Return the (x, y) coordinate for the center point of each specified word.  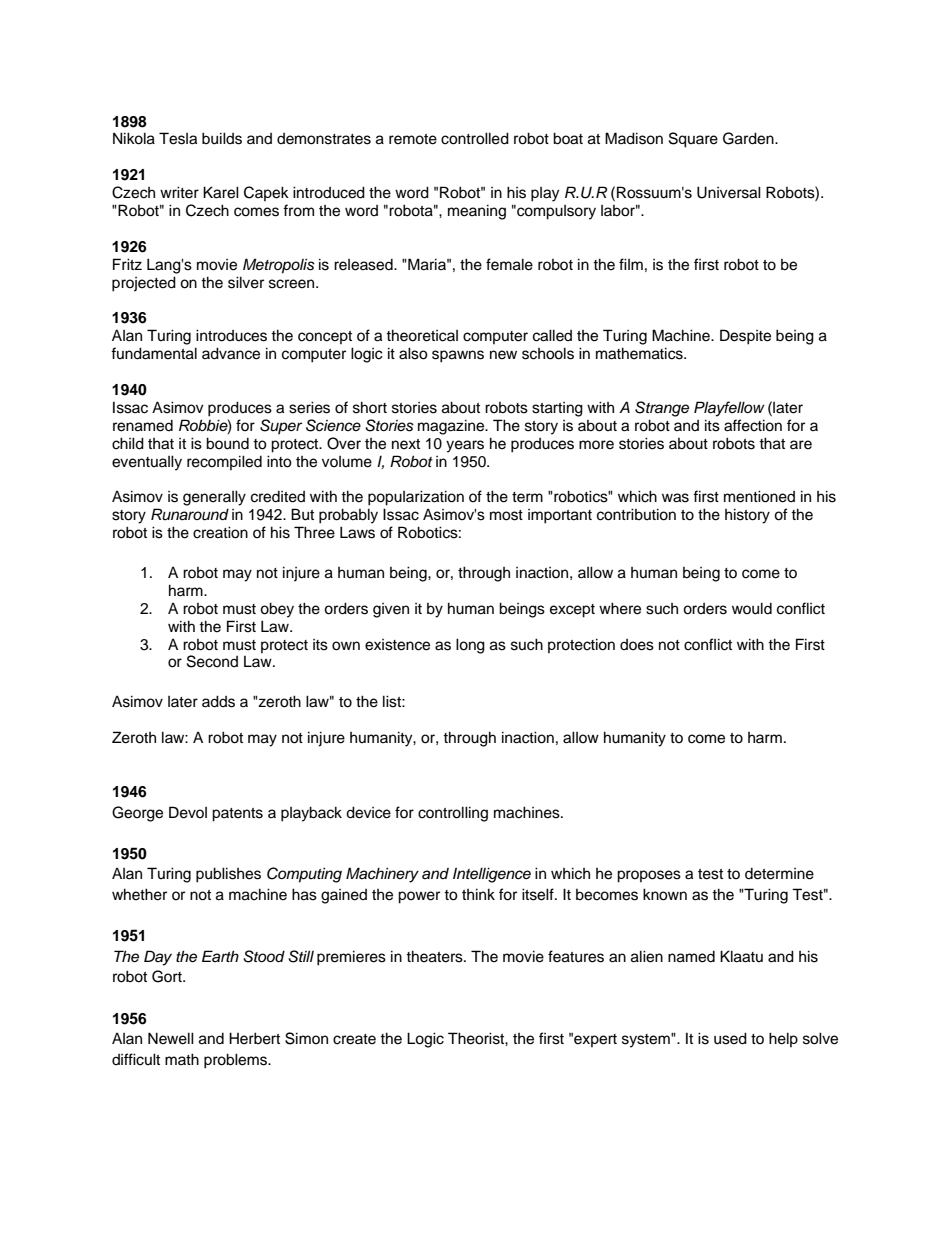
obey (277, 610)
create (354, 1039)
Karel (221, 192)
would (752, 608)
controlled (475, 138)
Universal (729, 192)
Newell (171, 1038)
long (470, 646)
